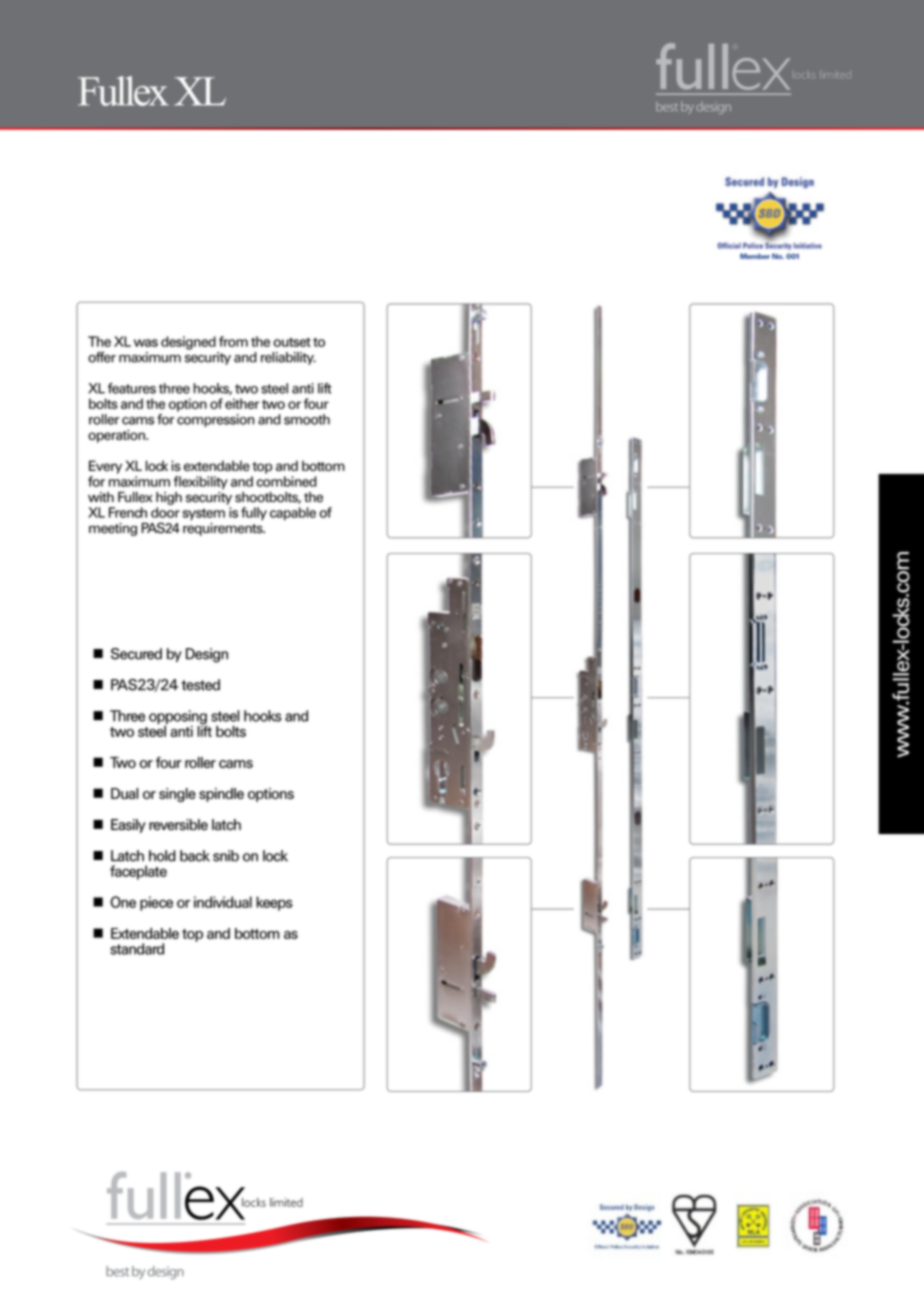 Image resolution: width=924 pixels, height=1308 pixels. Describe the element at coordinates (274, 903) in the document. I see `keeps` at that location.
